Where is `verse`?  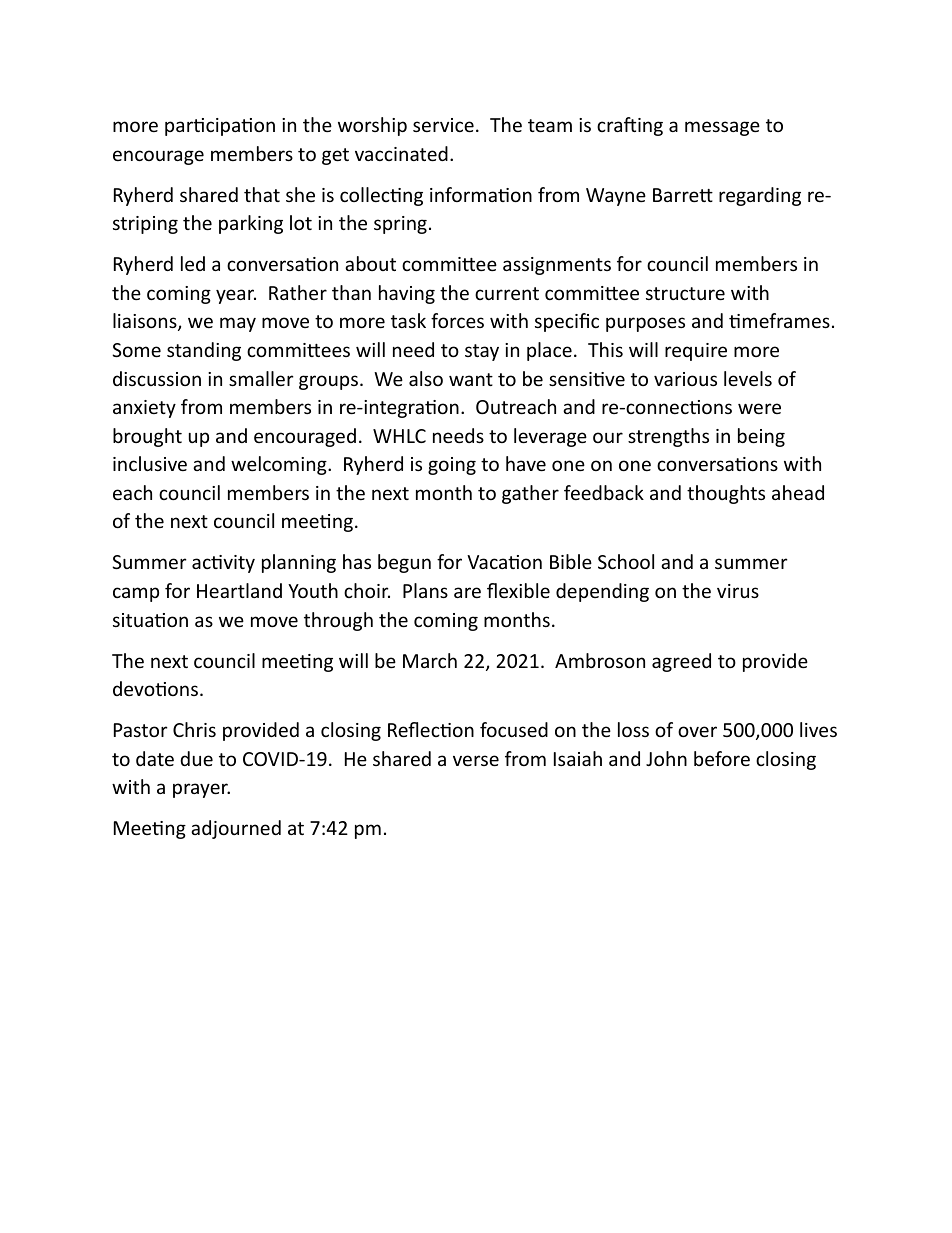 verse is located at coordinates (476, 760).
